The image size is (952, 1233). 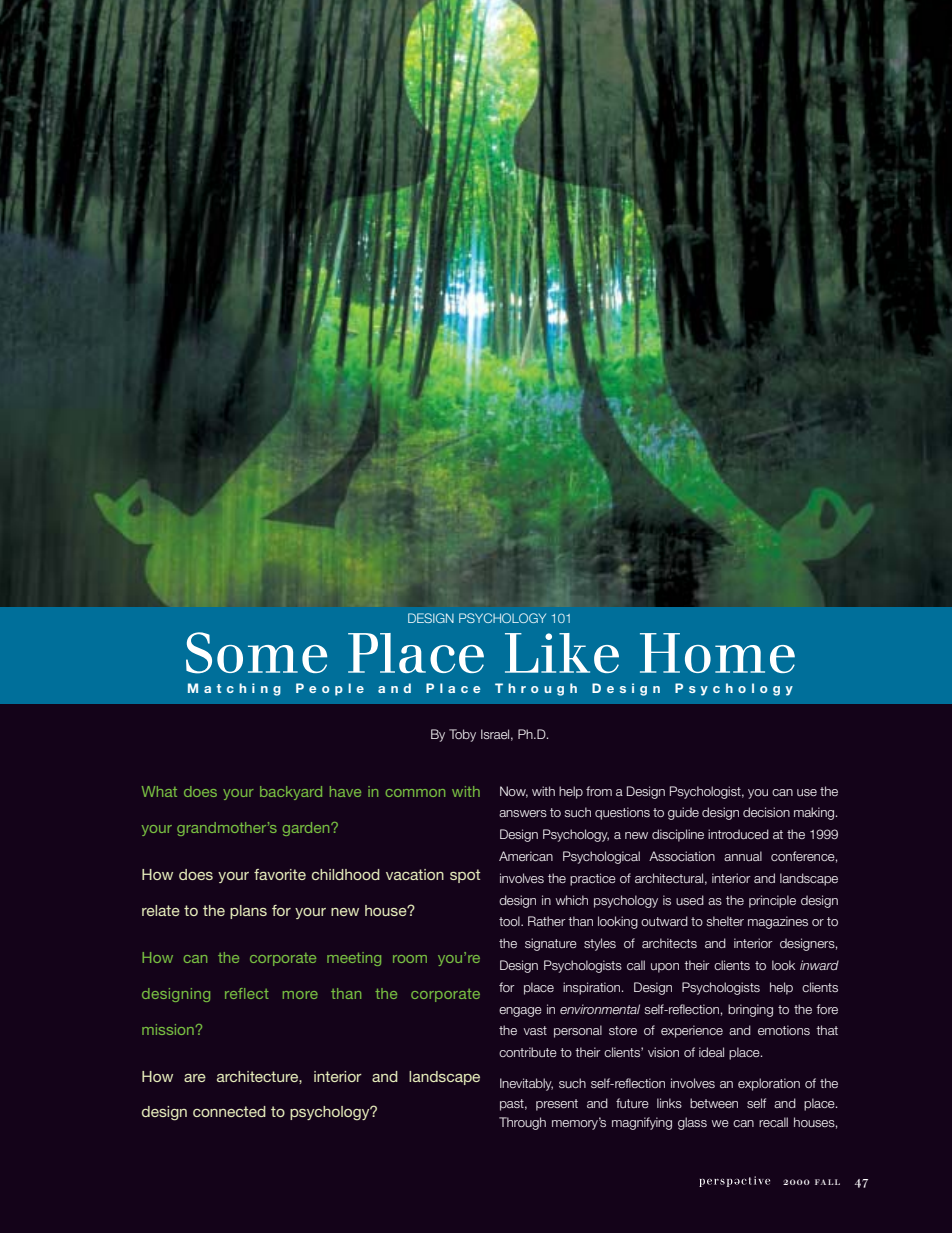 What do you see at coordinates (168, 1029) in the document?
I see `mission` at bounding box center [168, 1029].
